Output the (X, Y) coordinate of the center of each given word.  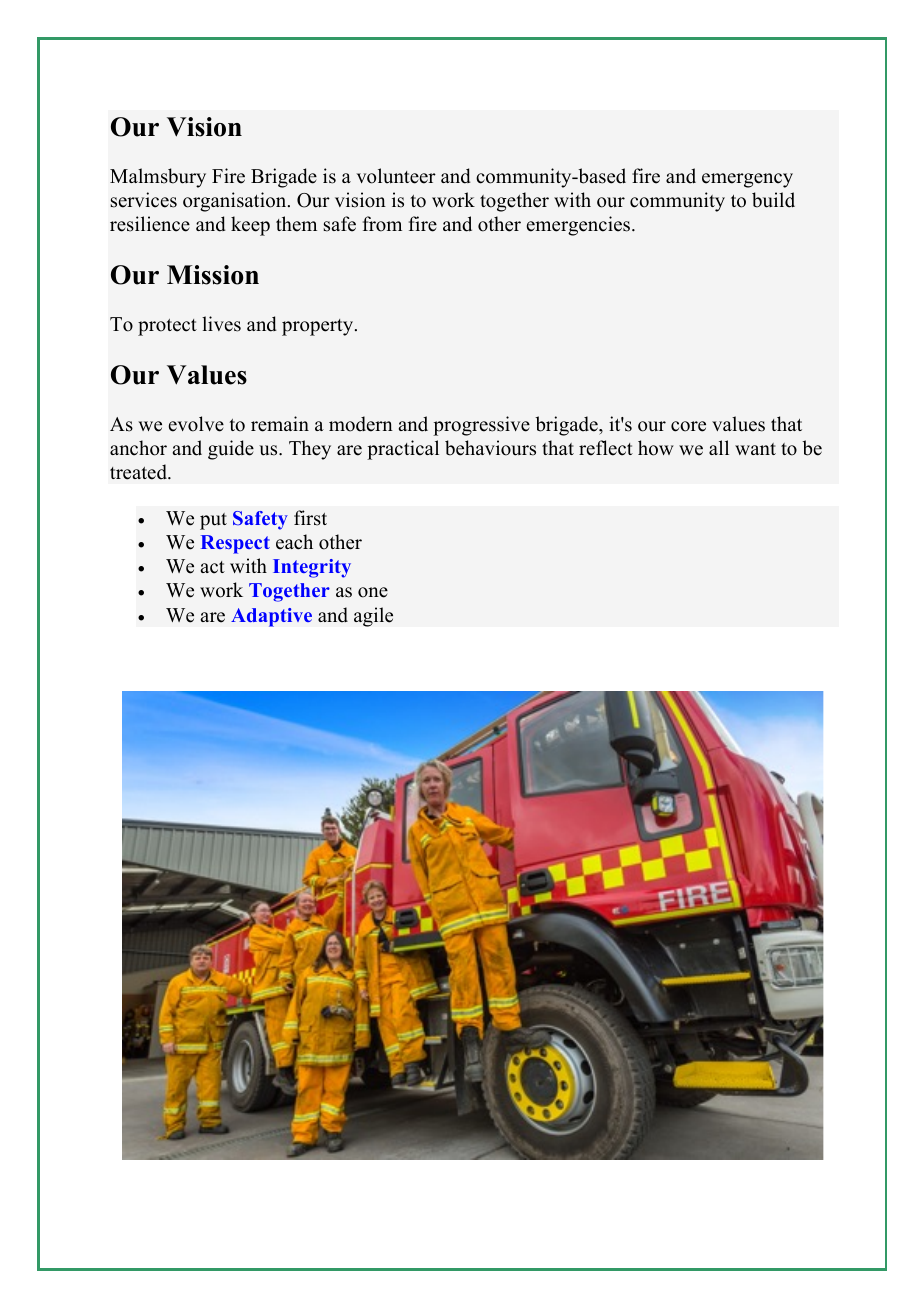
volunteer (396, 176)
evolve (196, 424)
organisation (236, 202)
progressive (481, 426)
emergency (747, 180)
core (688, 426)
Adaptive (271, 617)
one (373, 592)
